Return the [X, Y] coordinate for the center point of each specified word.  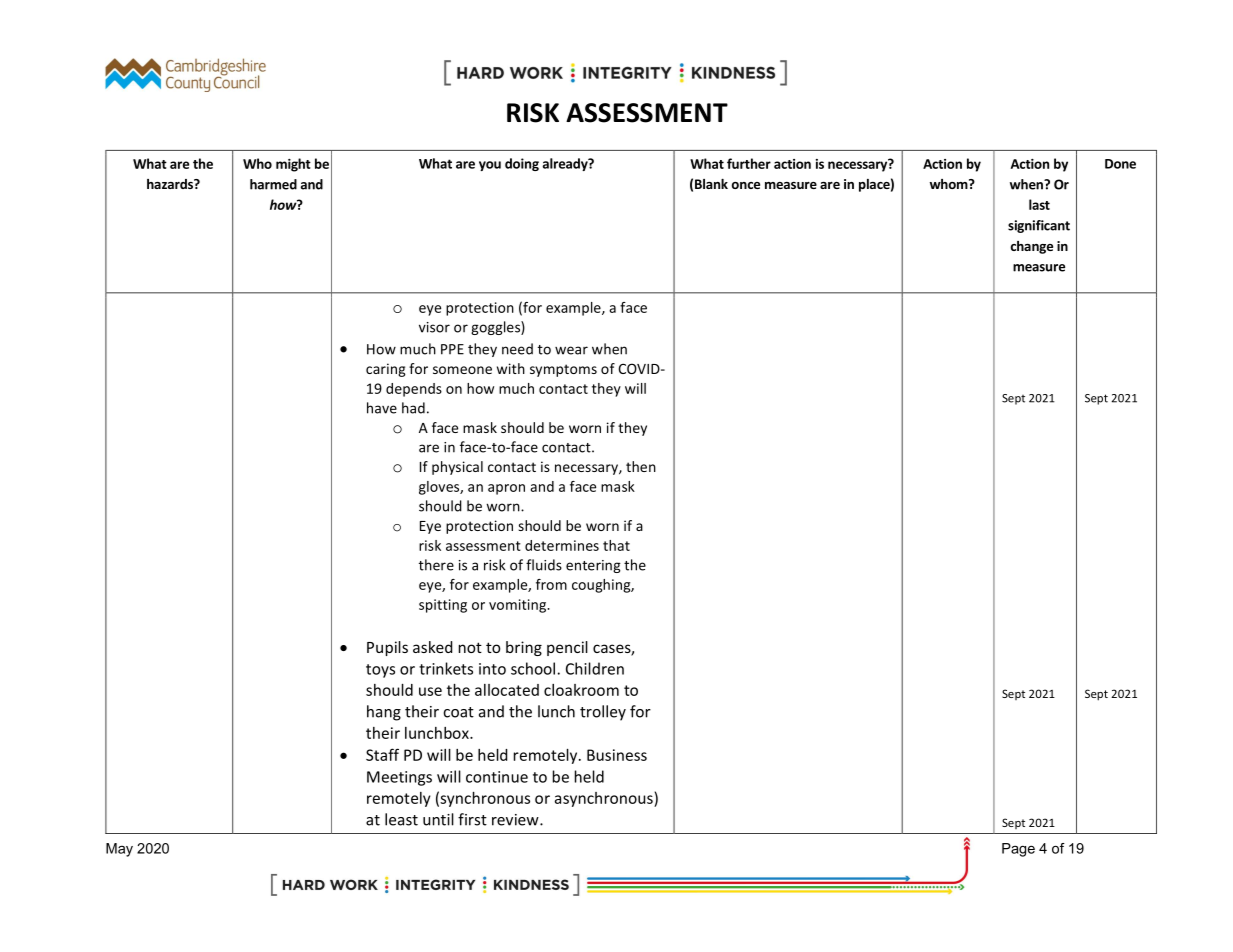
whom [949, 184]
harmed [273, 184]
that [616, 545]
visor [434, 327]
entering [593, 566]
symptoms [563, 370]
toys [380, 671]
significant [1039, 226]
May [119, 850]
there [436, 565]
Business [617, 755]
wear [571, 350]
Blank [711, 184]
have [382, 408]
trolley [603, 713]
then [641, 466]
